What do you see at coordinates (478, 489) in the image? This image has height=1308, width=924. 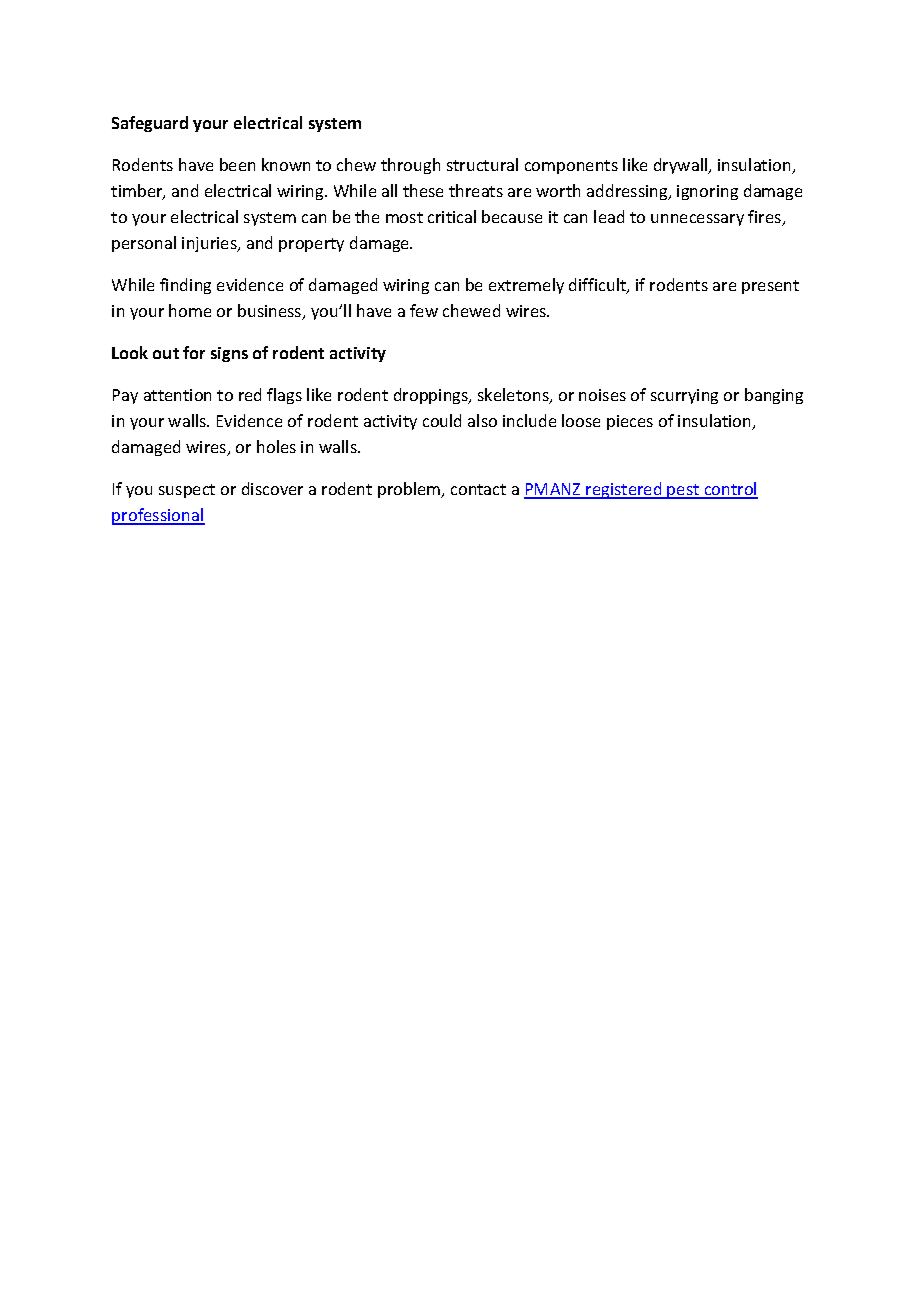 I see `contact` at bounding box center [478, 489].
